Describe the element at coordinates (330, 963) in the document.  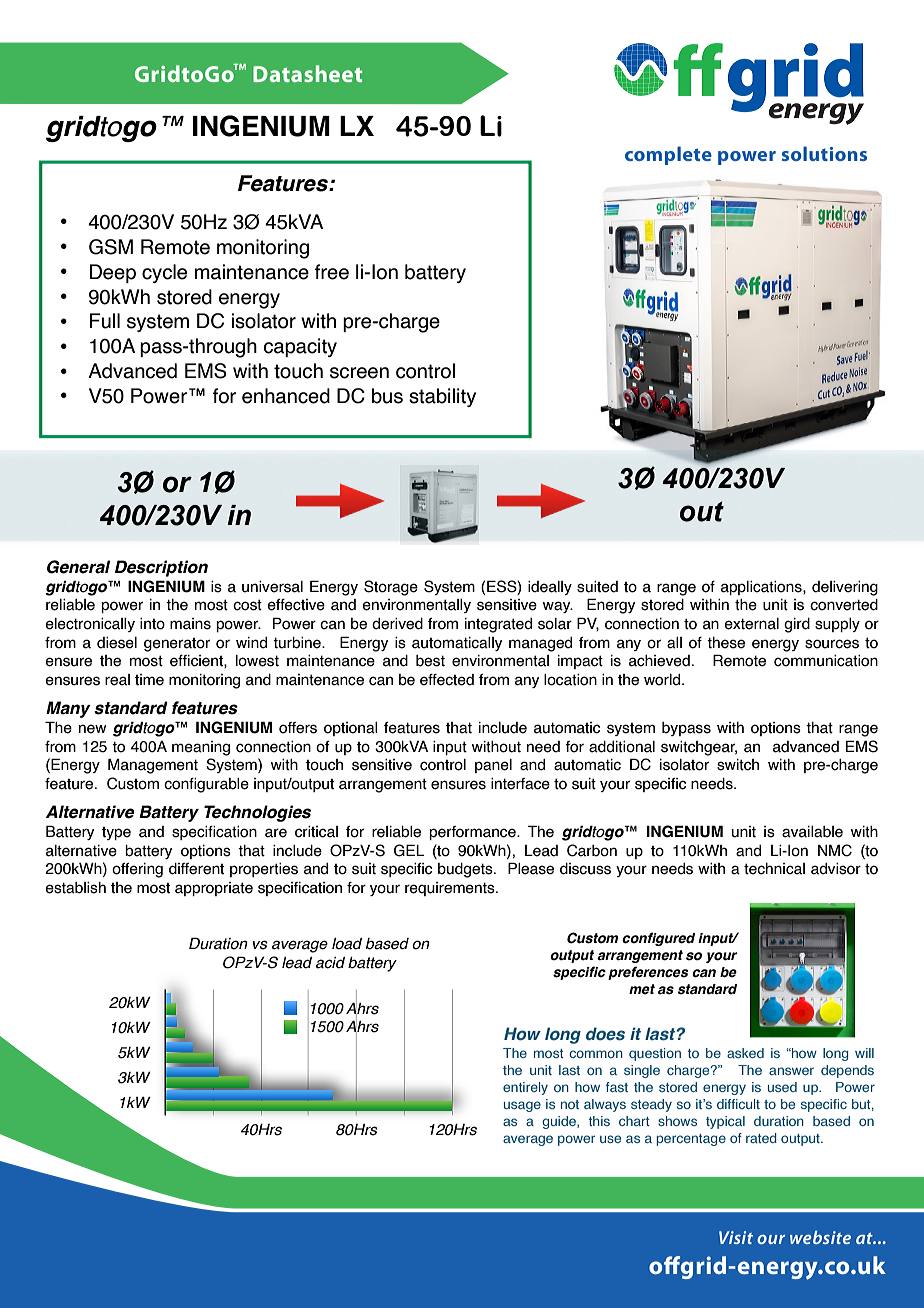
I see `acid` at that location.
